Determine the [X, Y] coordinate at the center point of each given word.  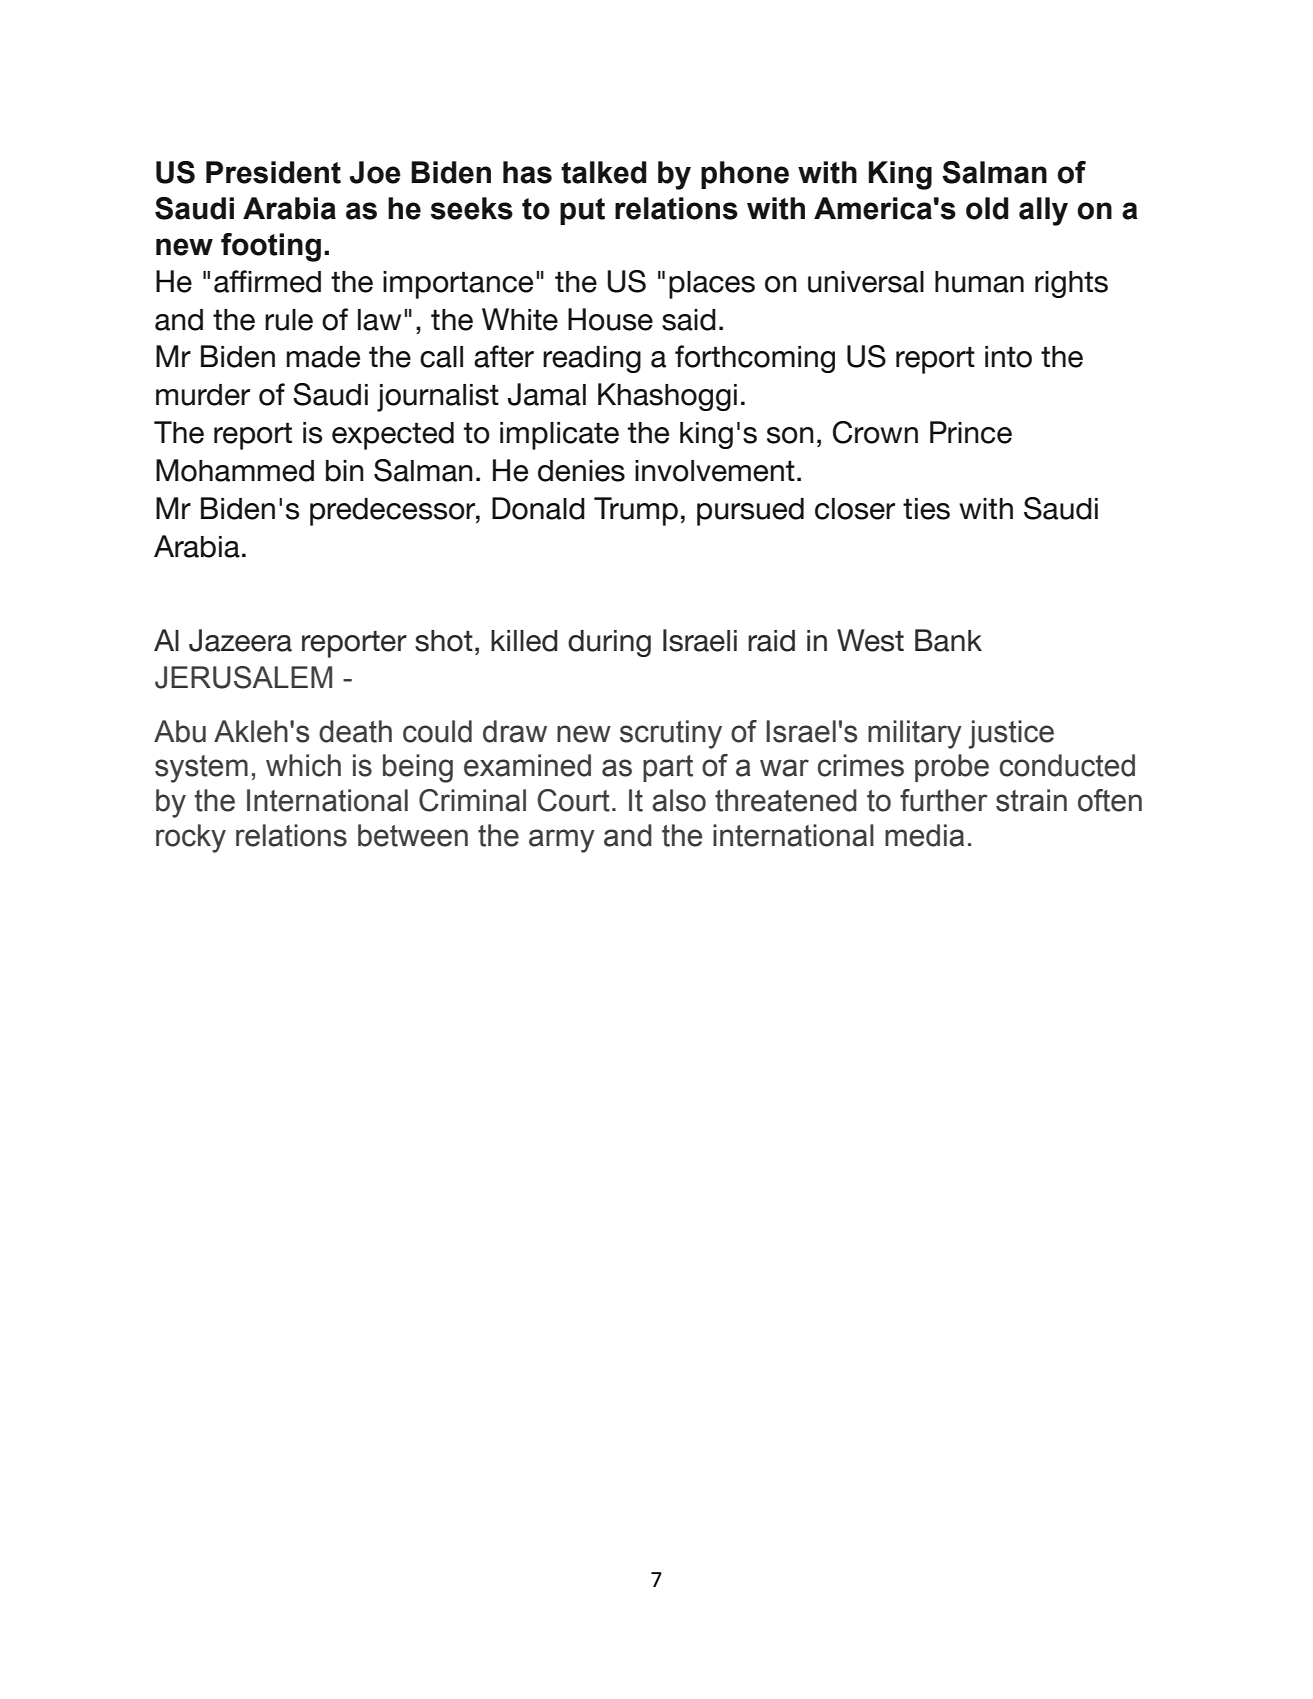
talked [604, 172]
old [987, 208]
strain [1031, 800]
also [679, 800]
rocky [191, 838]
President [273, 172]
